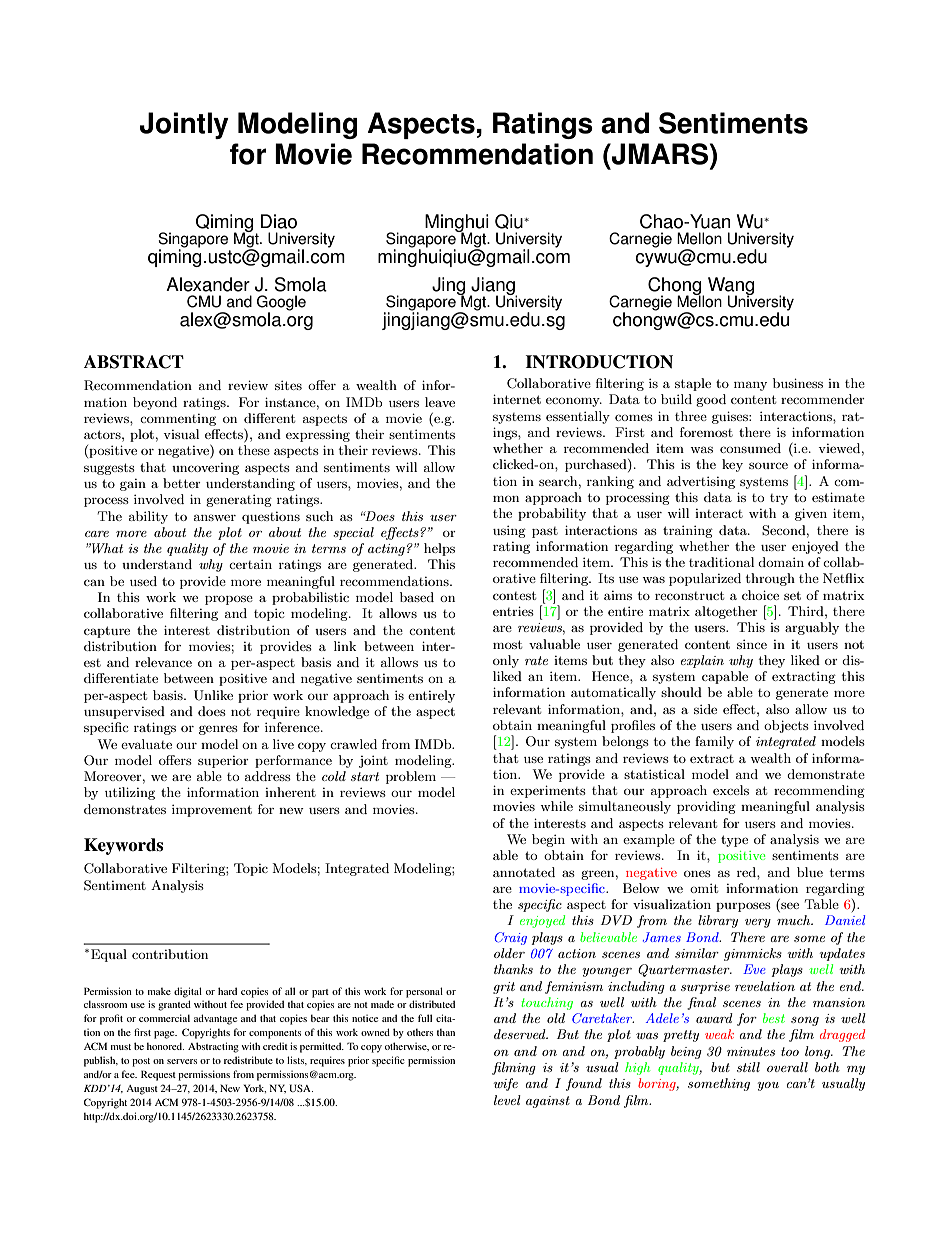 The height and width of the image is (1233, 952). What do you see at coordinates (215, 517) in the image?
I see `answer` at bounding box center [215, 517].
